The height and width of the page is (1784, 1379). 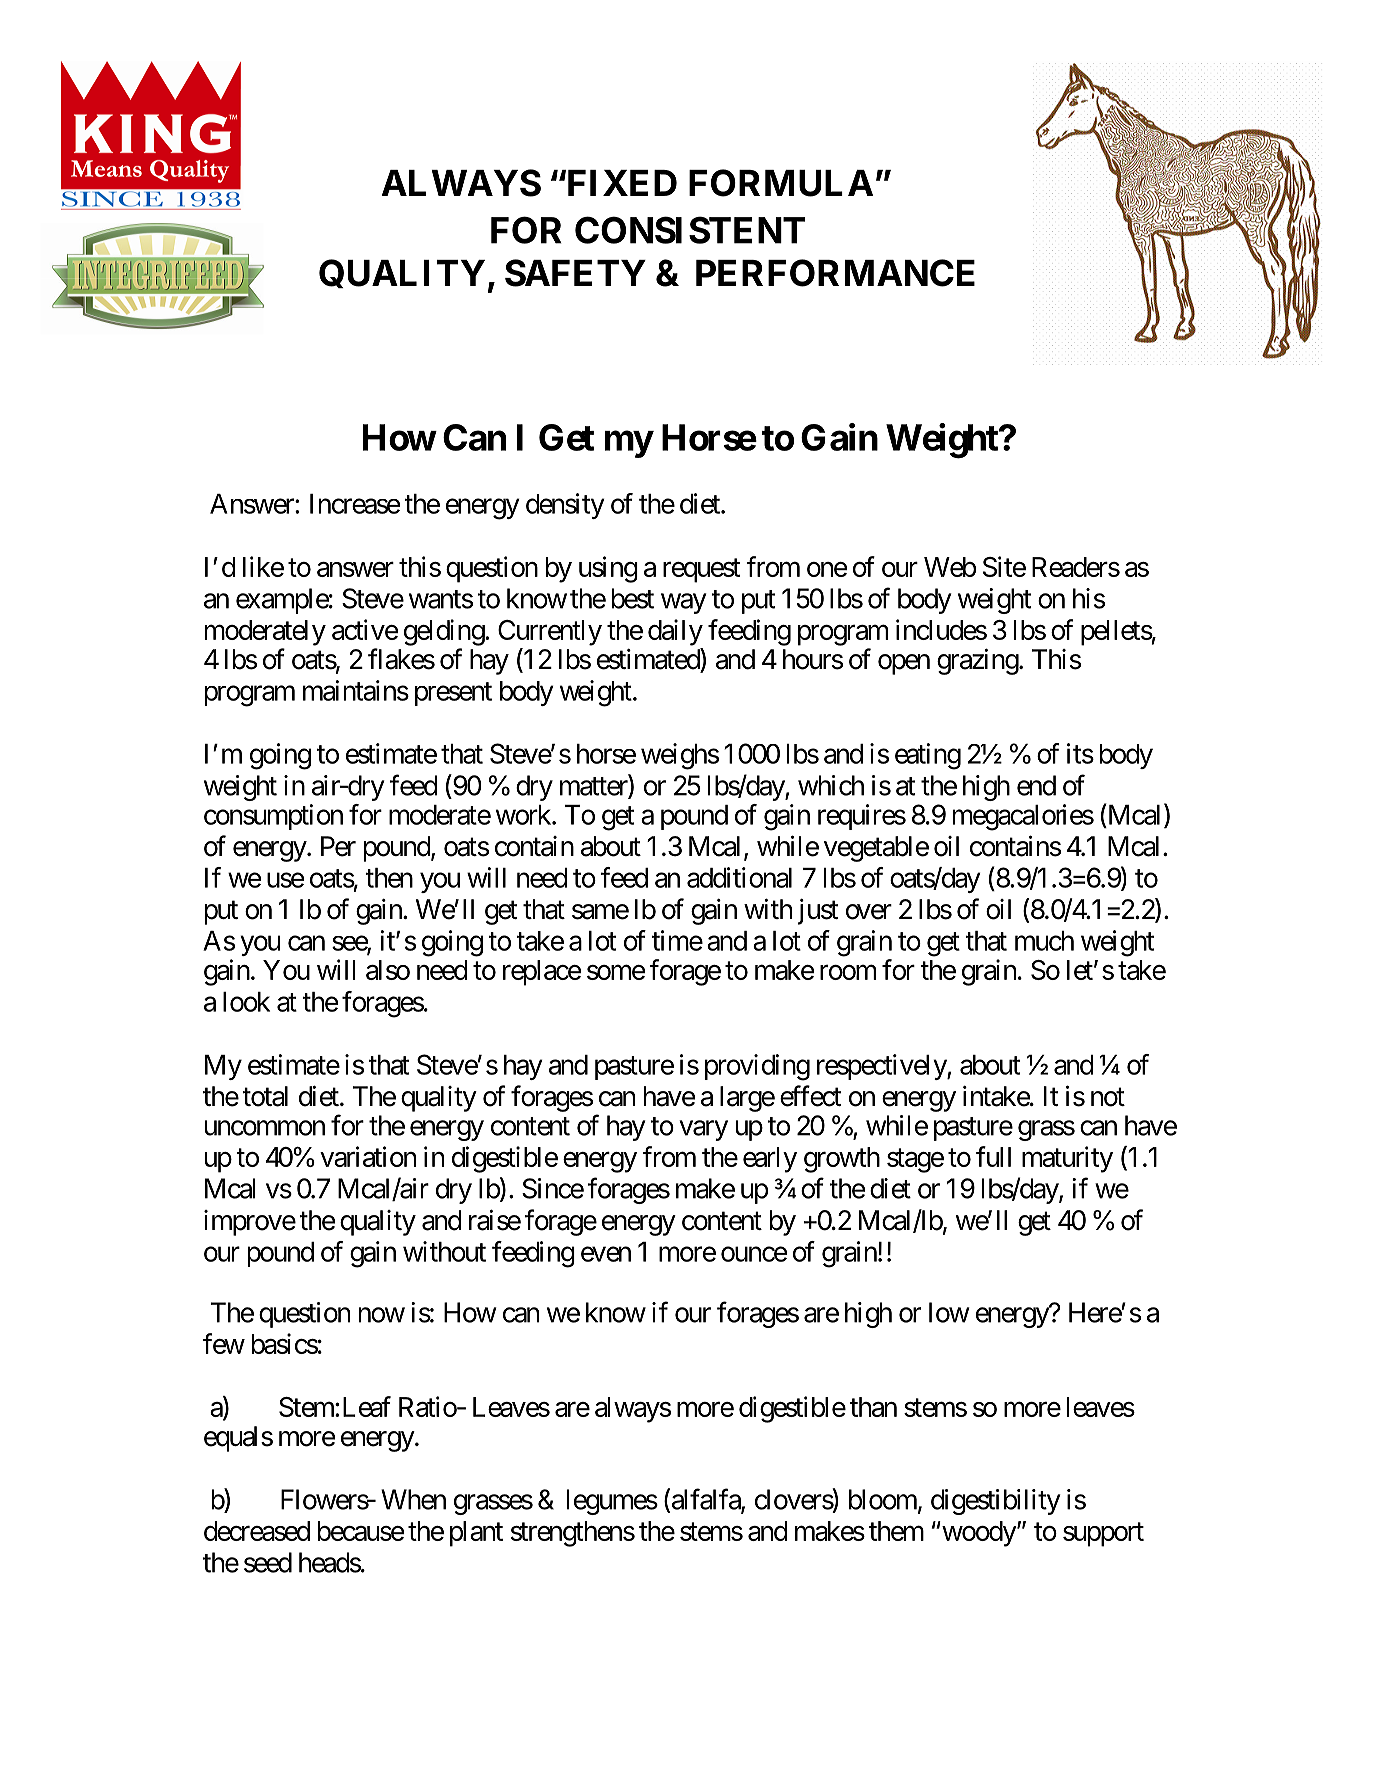 What do you see at coordinates (904, 664) in the page?
I see `open` at bounding box center [904, 664].
